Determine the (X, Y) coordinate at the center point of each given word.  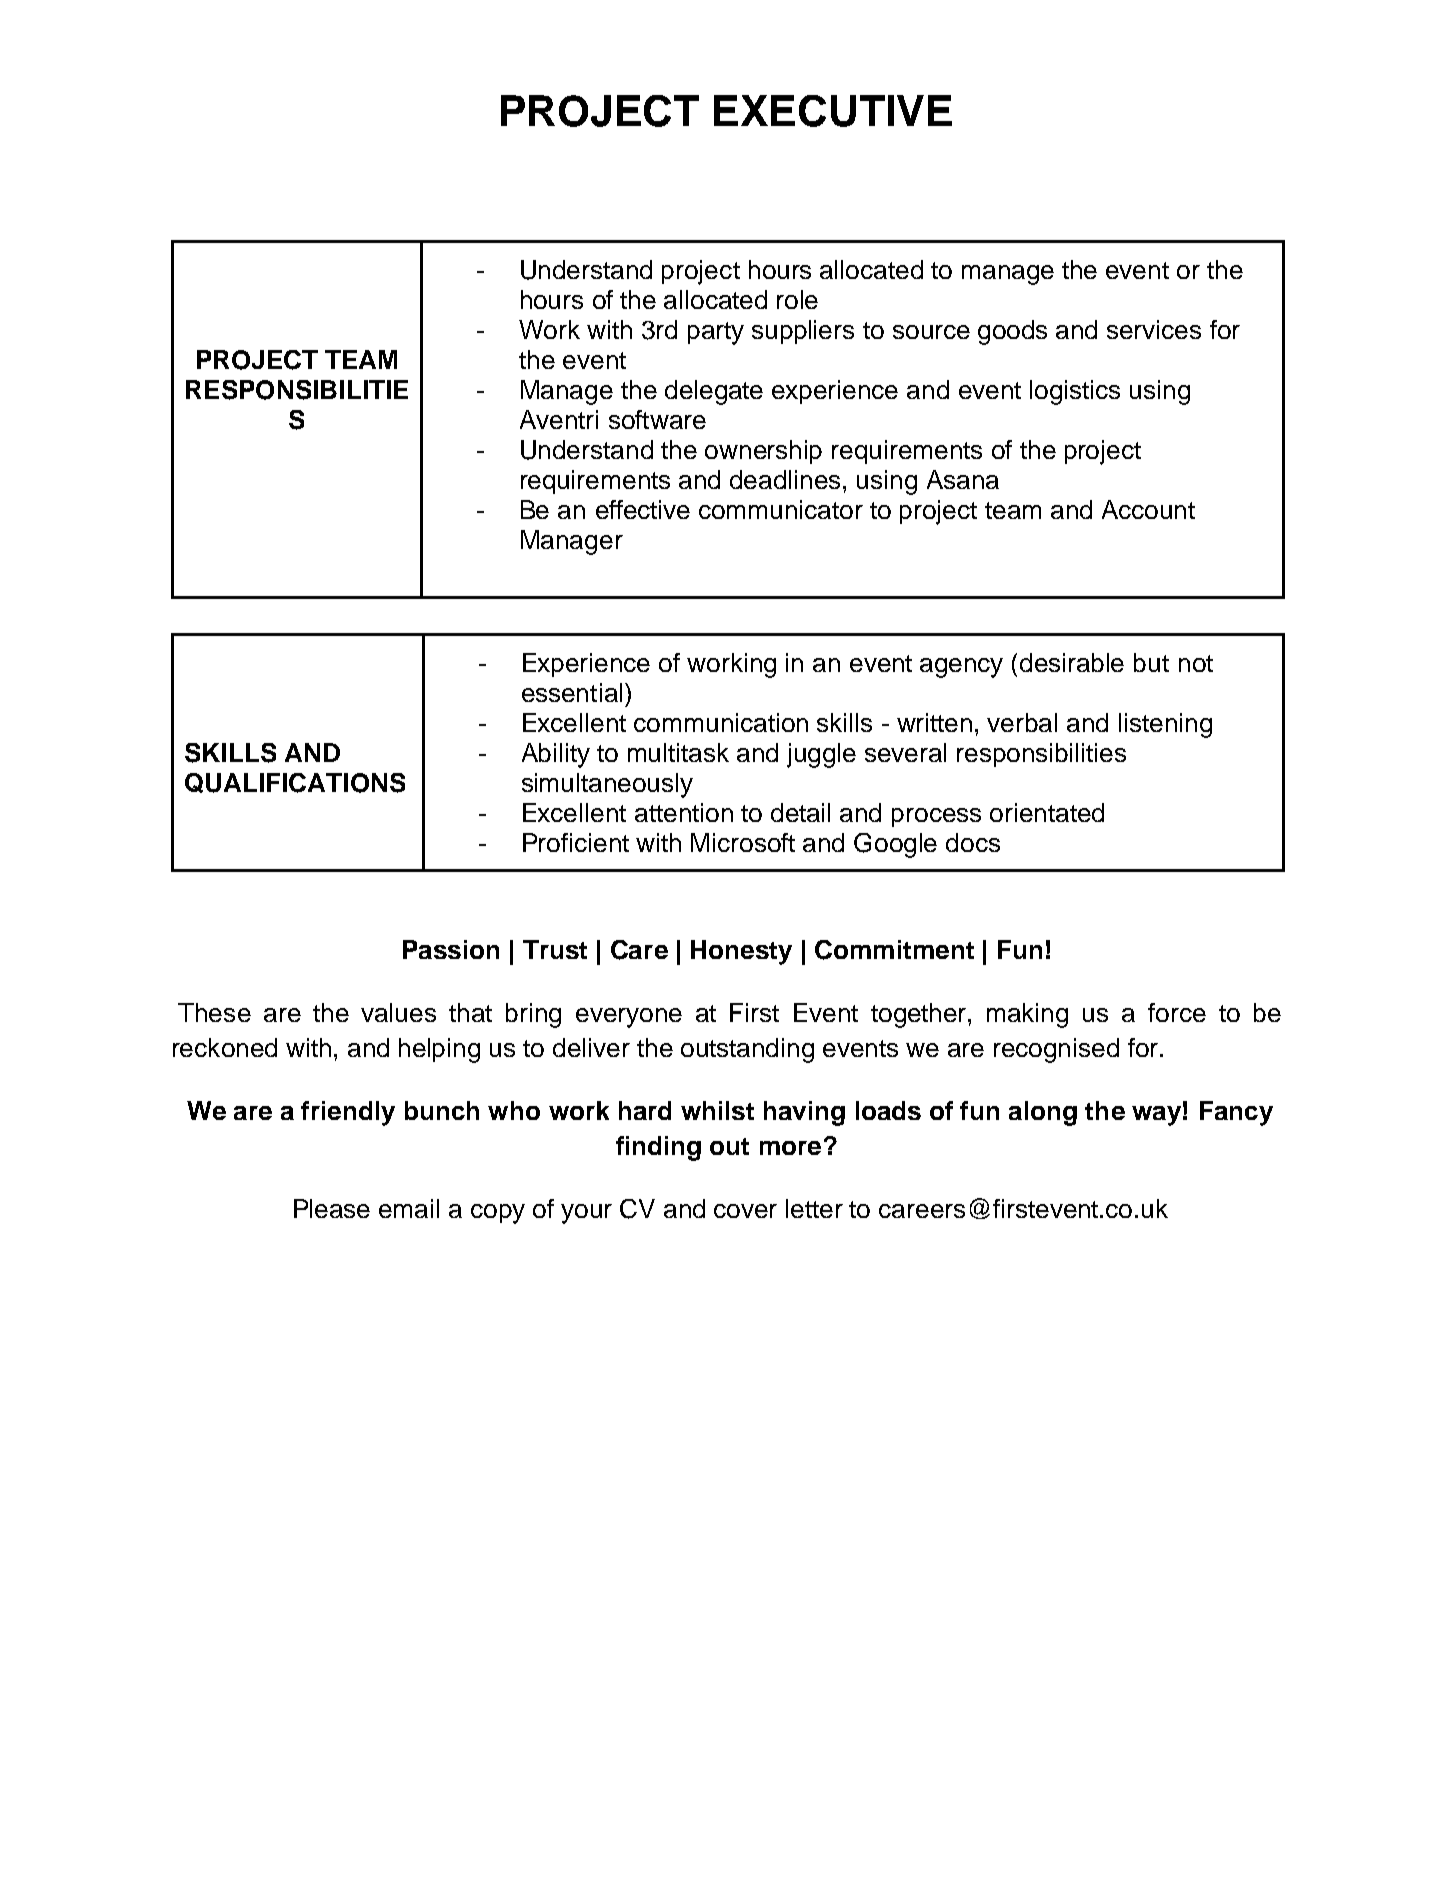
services (1154, 329)
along (1043, 1113)
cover (745, 1211)
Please (332, 1208)
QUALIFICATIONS (295, 783)
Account (1148, 509)
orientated (1047, 812)
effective (643, 509)
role (797, 299)
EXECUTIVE (833, 111)
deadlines (785, 479)
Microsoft (743, 842)
